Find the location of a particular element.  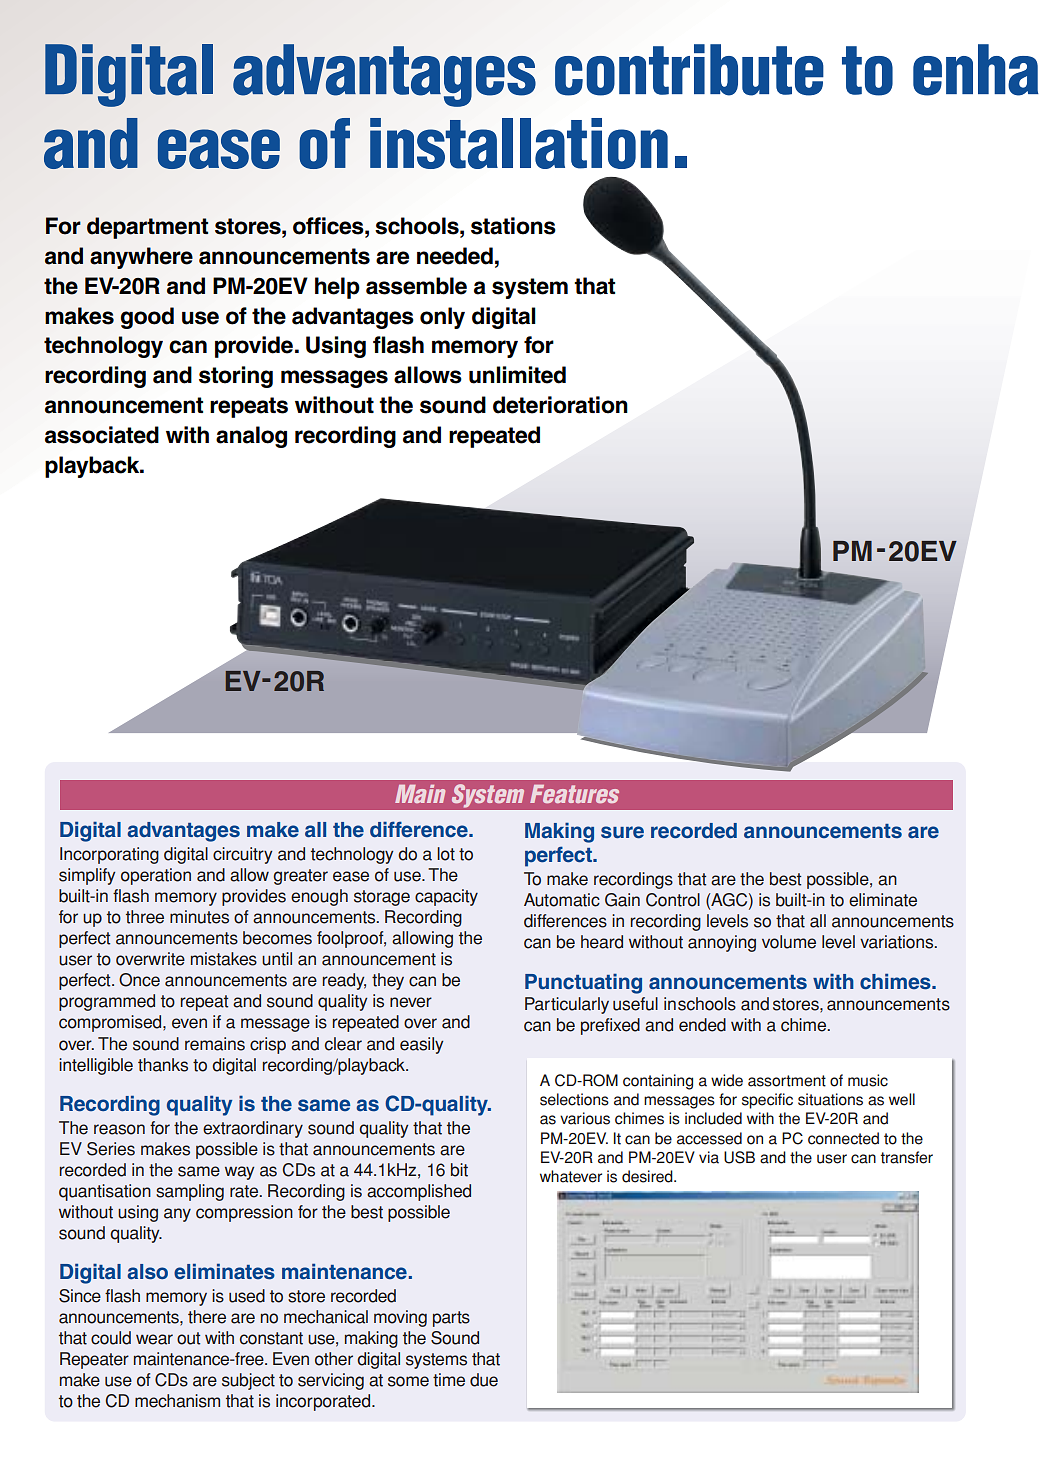

wear is located at coordinates (154, 1339).
